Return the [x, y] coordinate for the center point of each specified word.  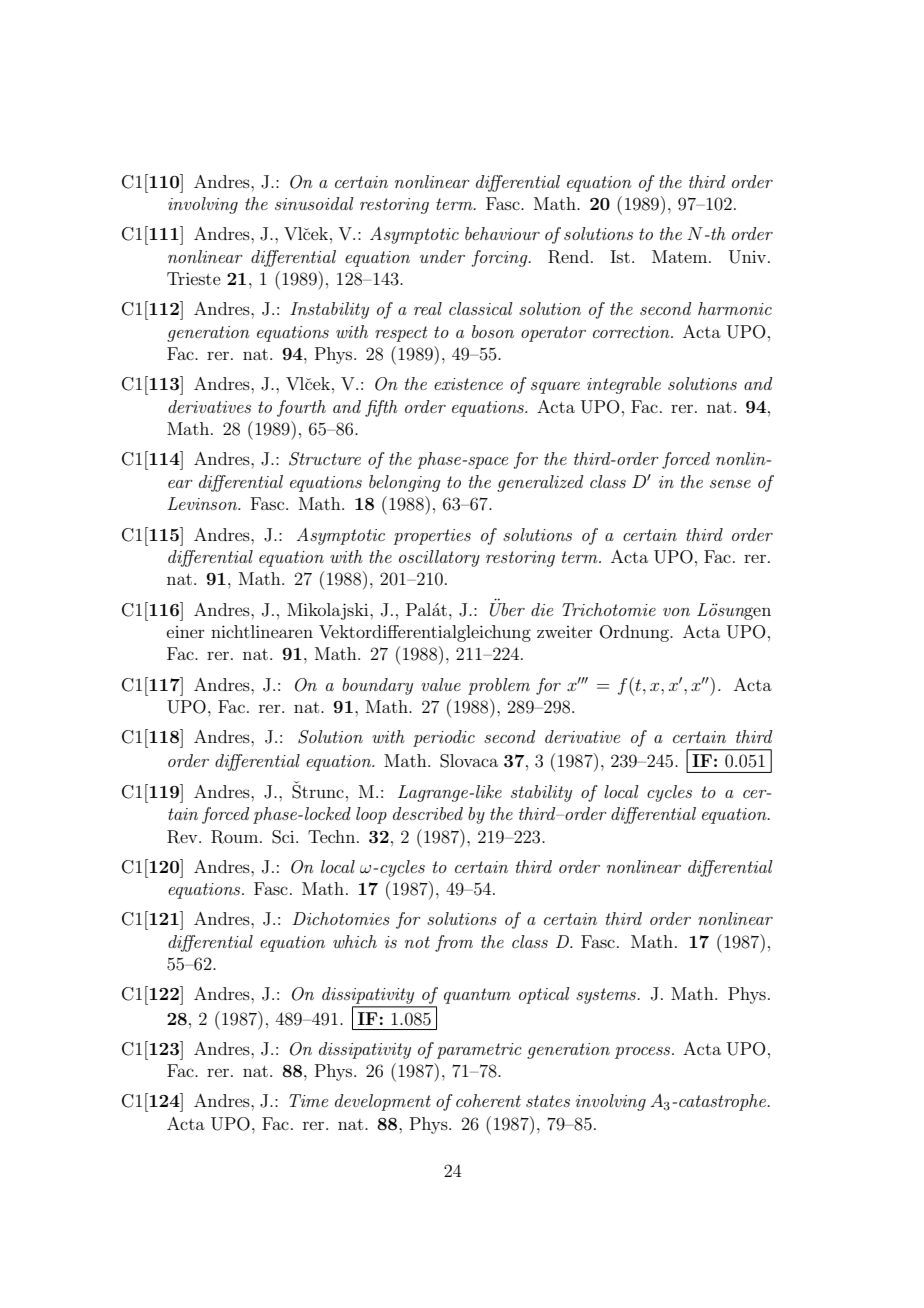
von [676, 612]
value [441, 684]
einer [186, 632]
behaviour [502, 233]
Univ [749, 257]
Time [308, 1100]
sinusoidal [314, 203]
